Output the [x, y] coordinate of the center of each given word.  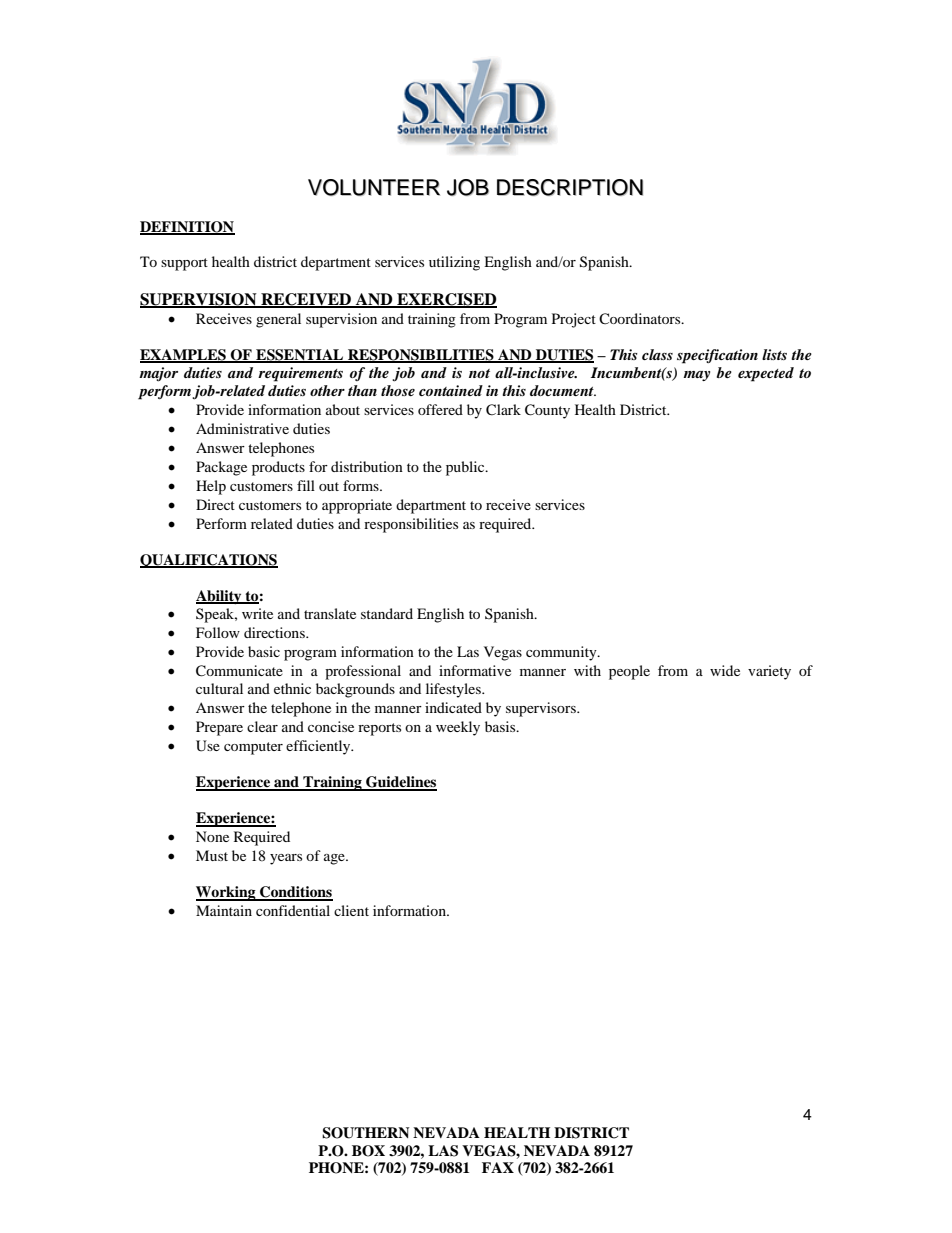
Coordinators [641, 319]
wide [725, 670]
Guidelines [400, 783]
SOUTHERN [365, 1133]
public [466, 468]
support [184, 264]
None [212, 836]
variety [769, 672]
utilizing [454, 263]
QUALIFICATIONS [209, 561]
